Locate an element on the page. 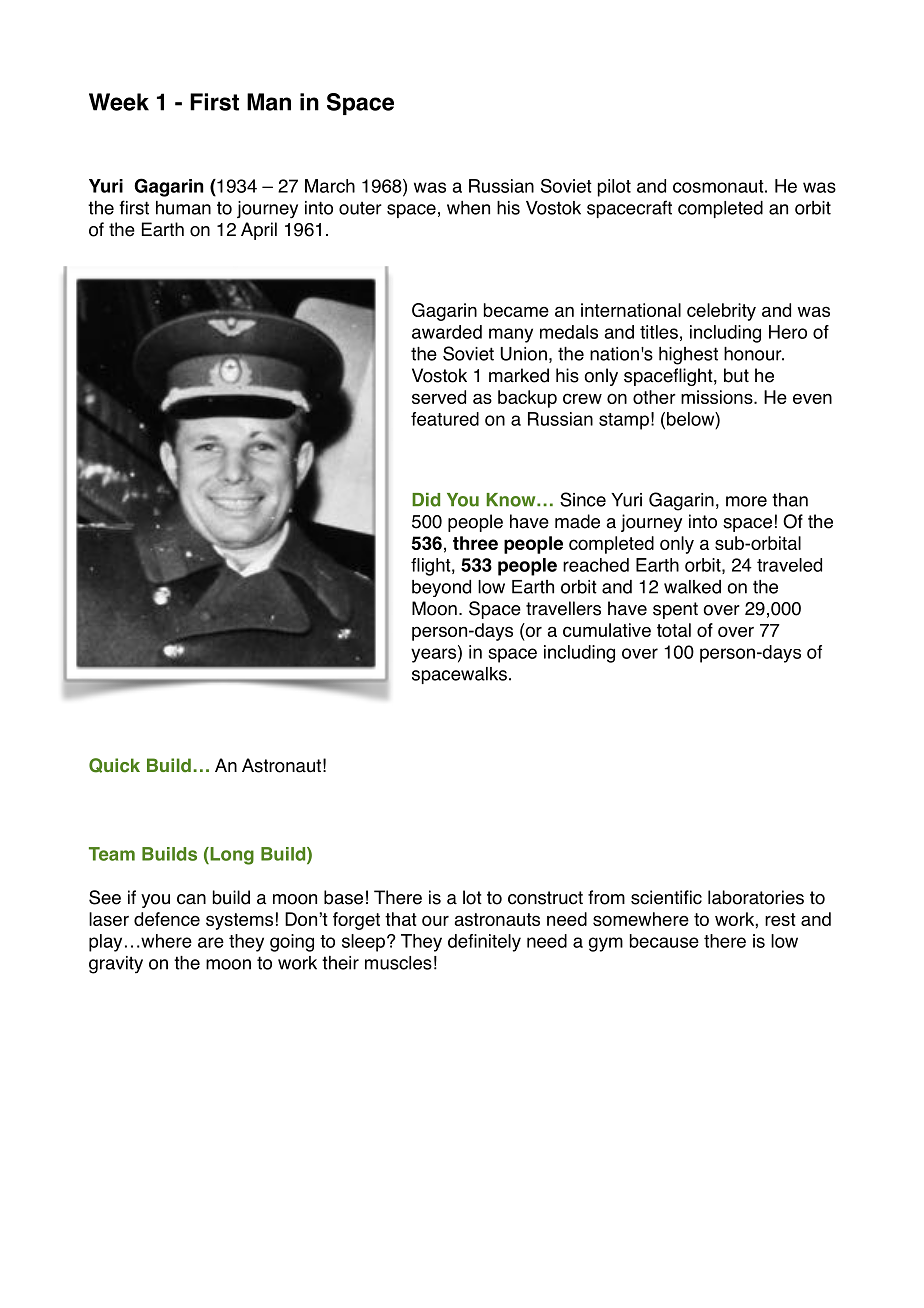  rest is located at coordinates (780, 919).
